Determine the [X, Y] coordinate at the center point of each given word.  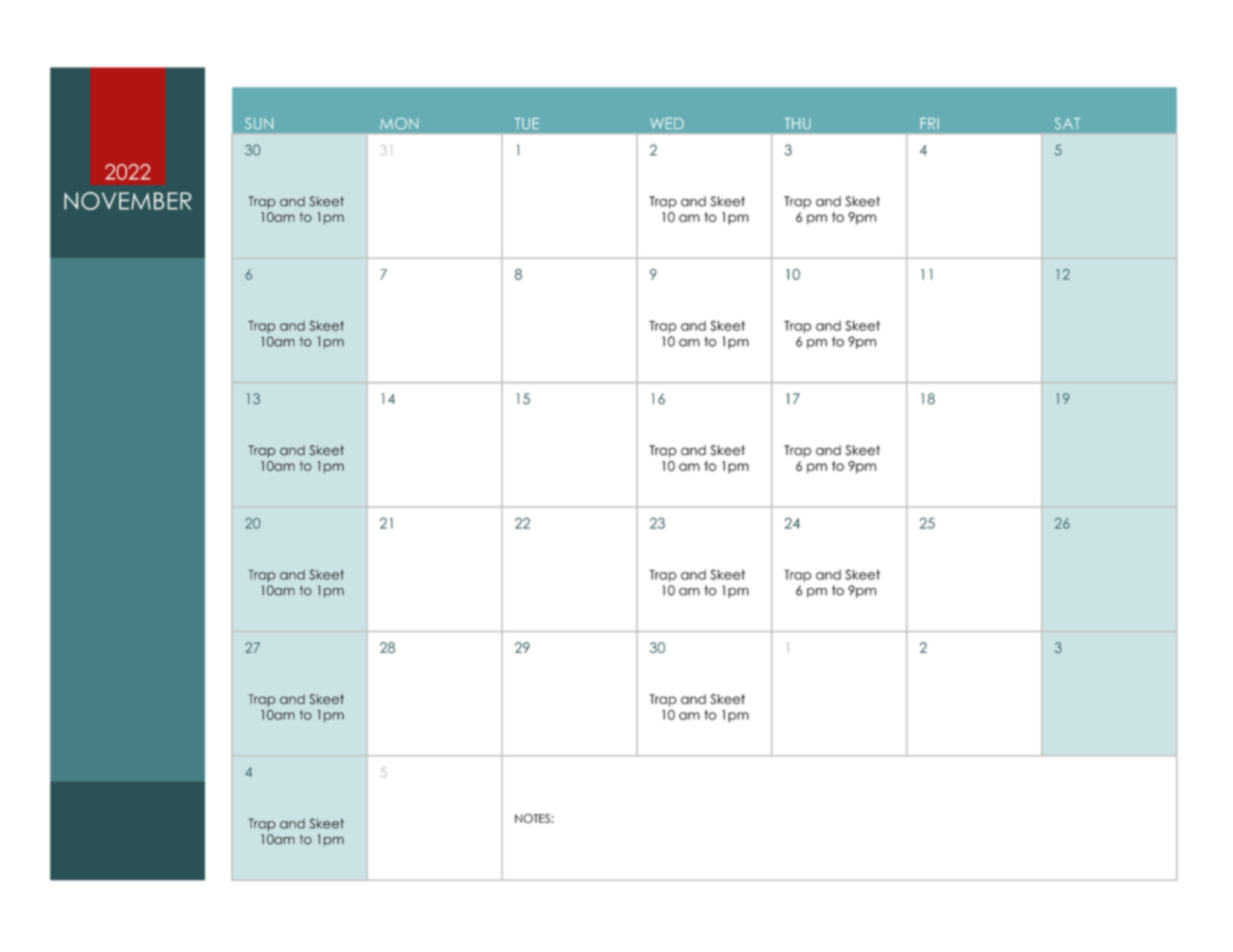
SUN [259, 123]
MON [399, 123]
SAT [1067, 123]
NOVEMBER [127, 201]
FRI [929, 123]
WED [667, 123]
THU [797, 124]
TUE [527, 124]
